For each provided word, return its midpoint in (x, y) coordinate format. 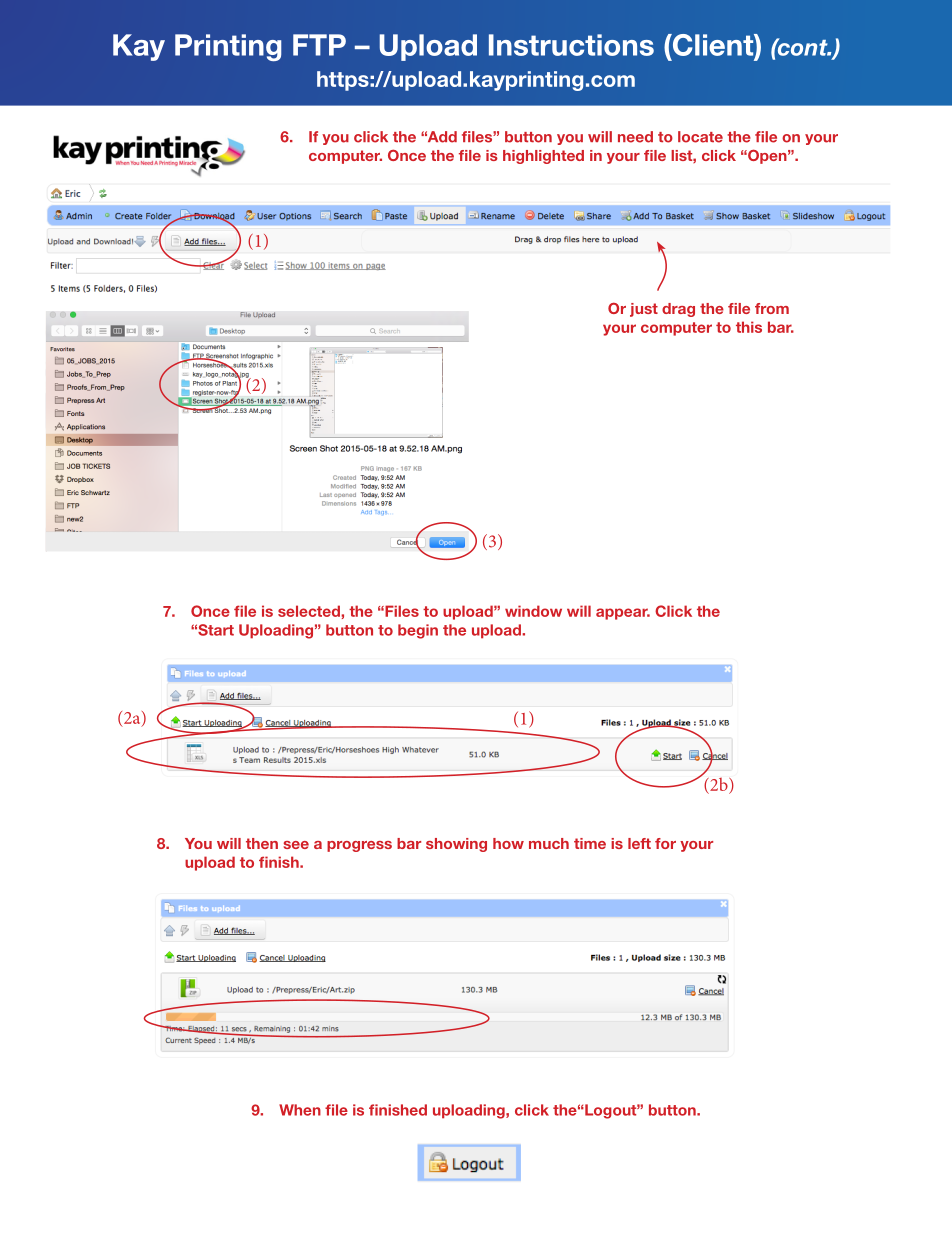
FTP (319, 45)
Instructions (571, 45)
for (665, 843)
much (549, 843)
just (644, 310)
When (300, 1110)
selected (309, 611)
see (296, 845)
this (749, 327)
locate (700, 137)
